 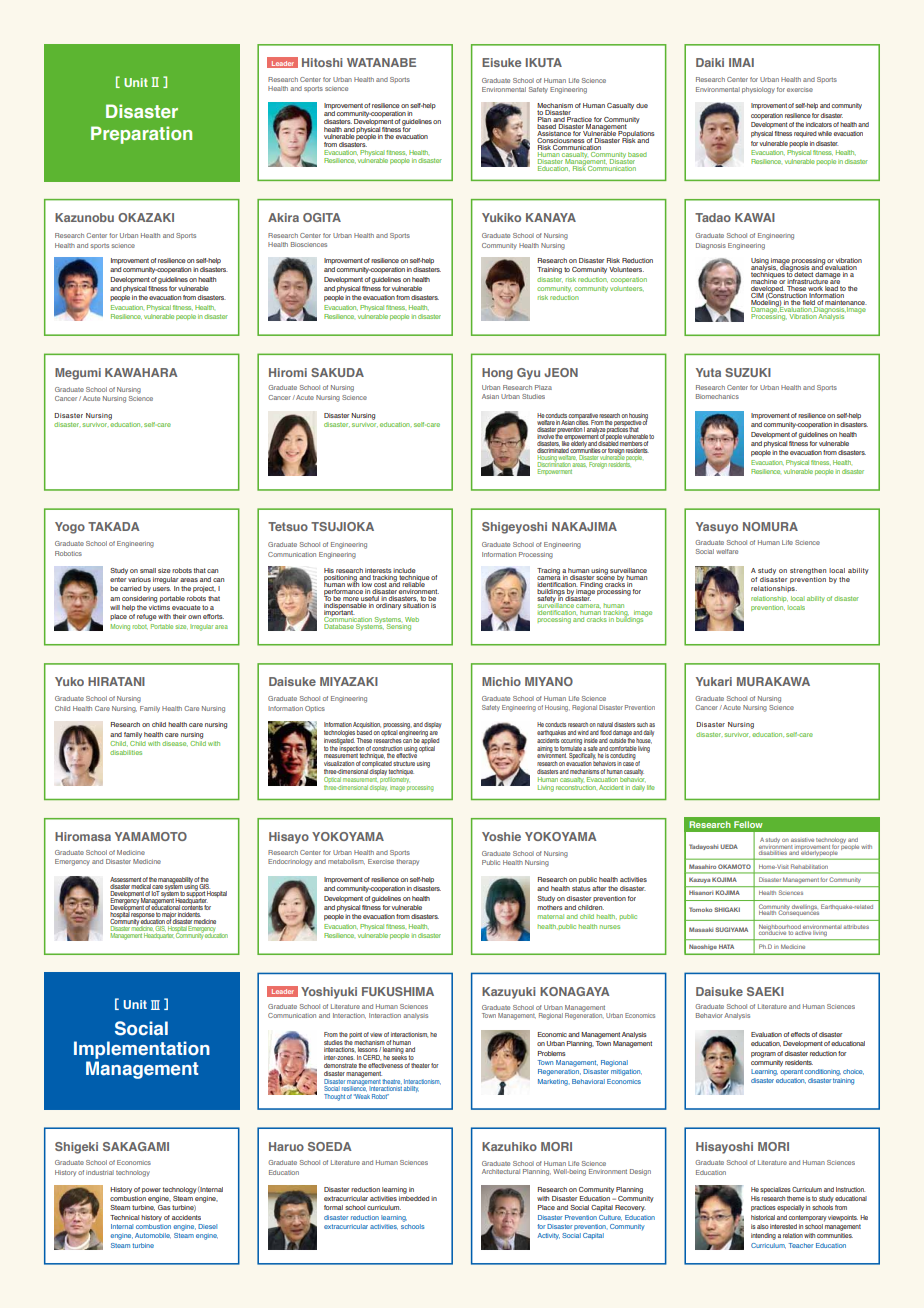 What do you see at coordinates (497, 374) in the page?
I see `Hong` at bounding box center [497, 374].
